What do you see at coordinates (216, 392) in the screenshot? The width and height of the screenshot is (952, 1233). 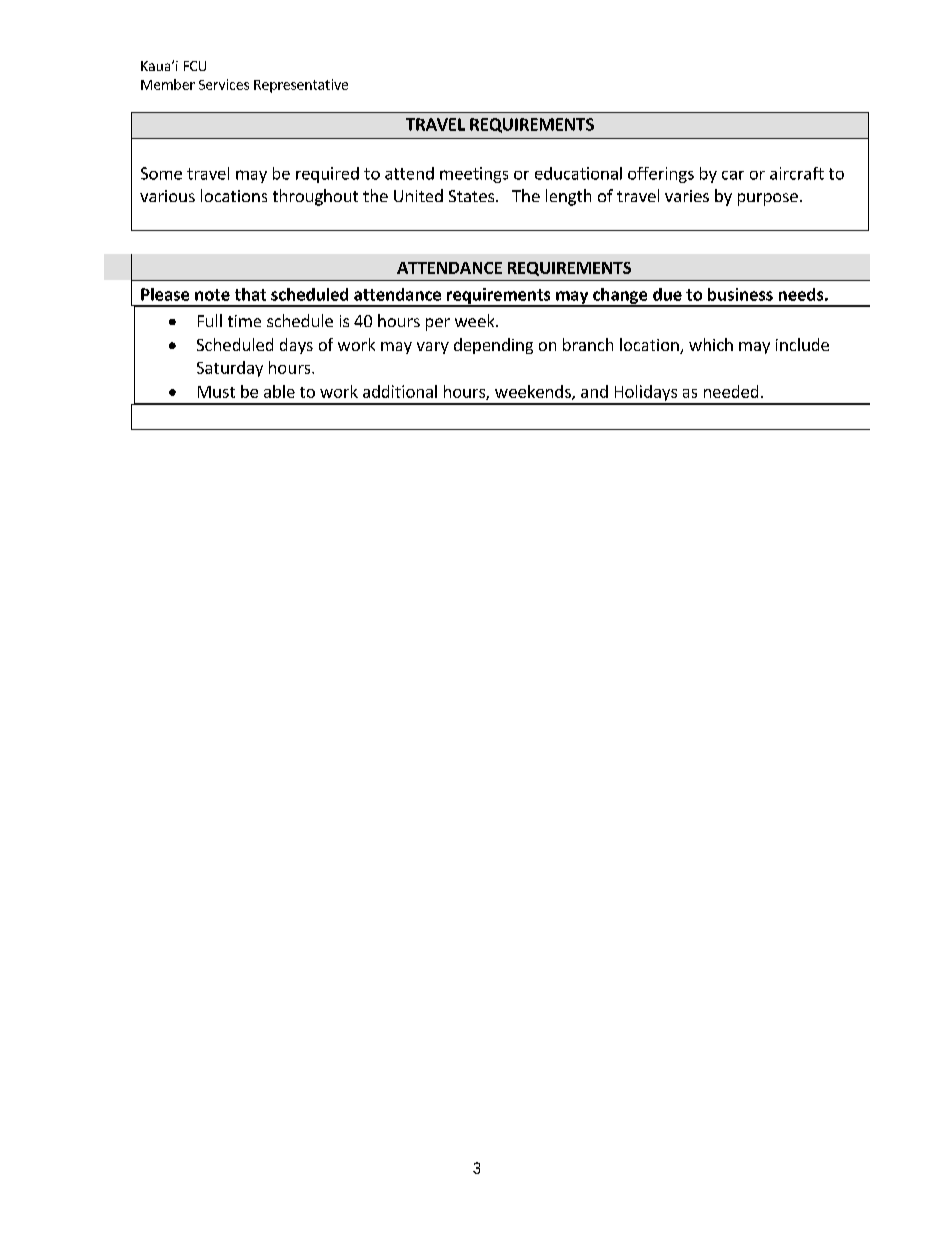 I see `Must` at bounding box center [216, 392].
